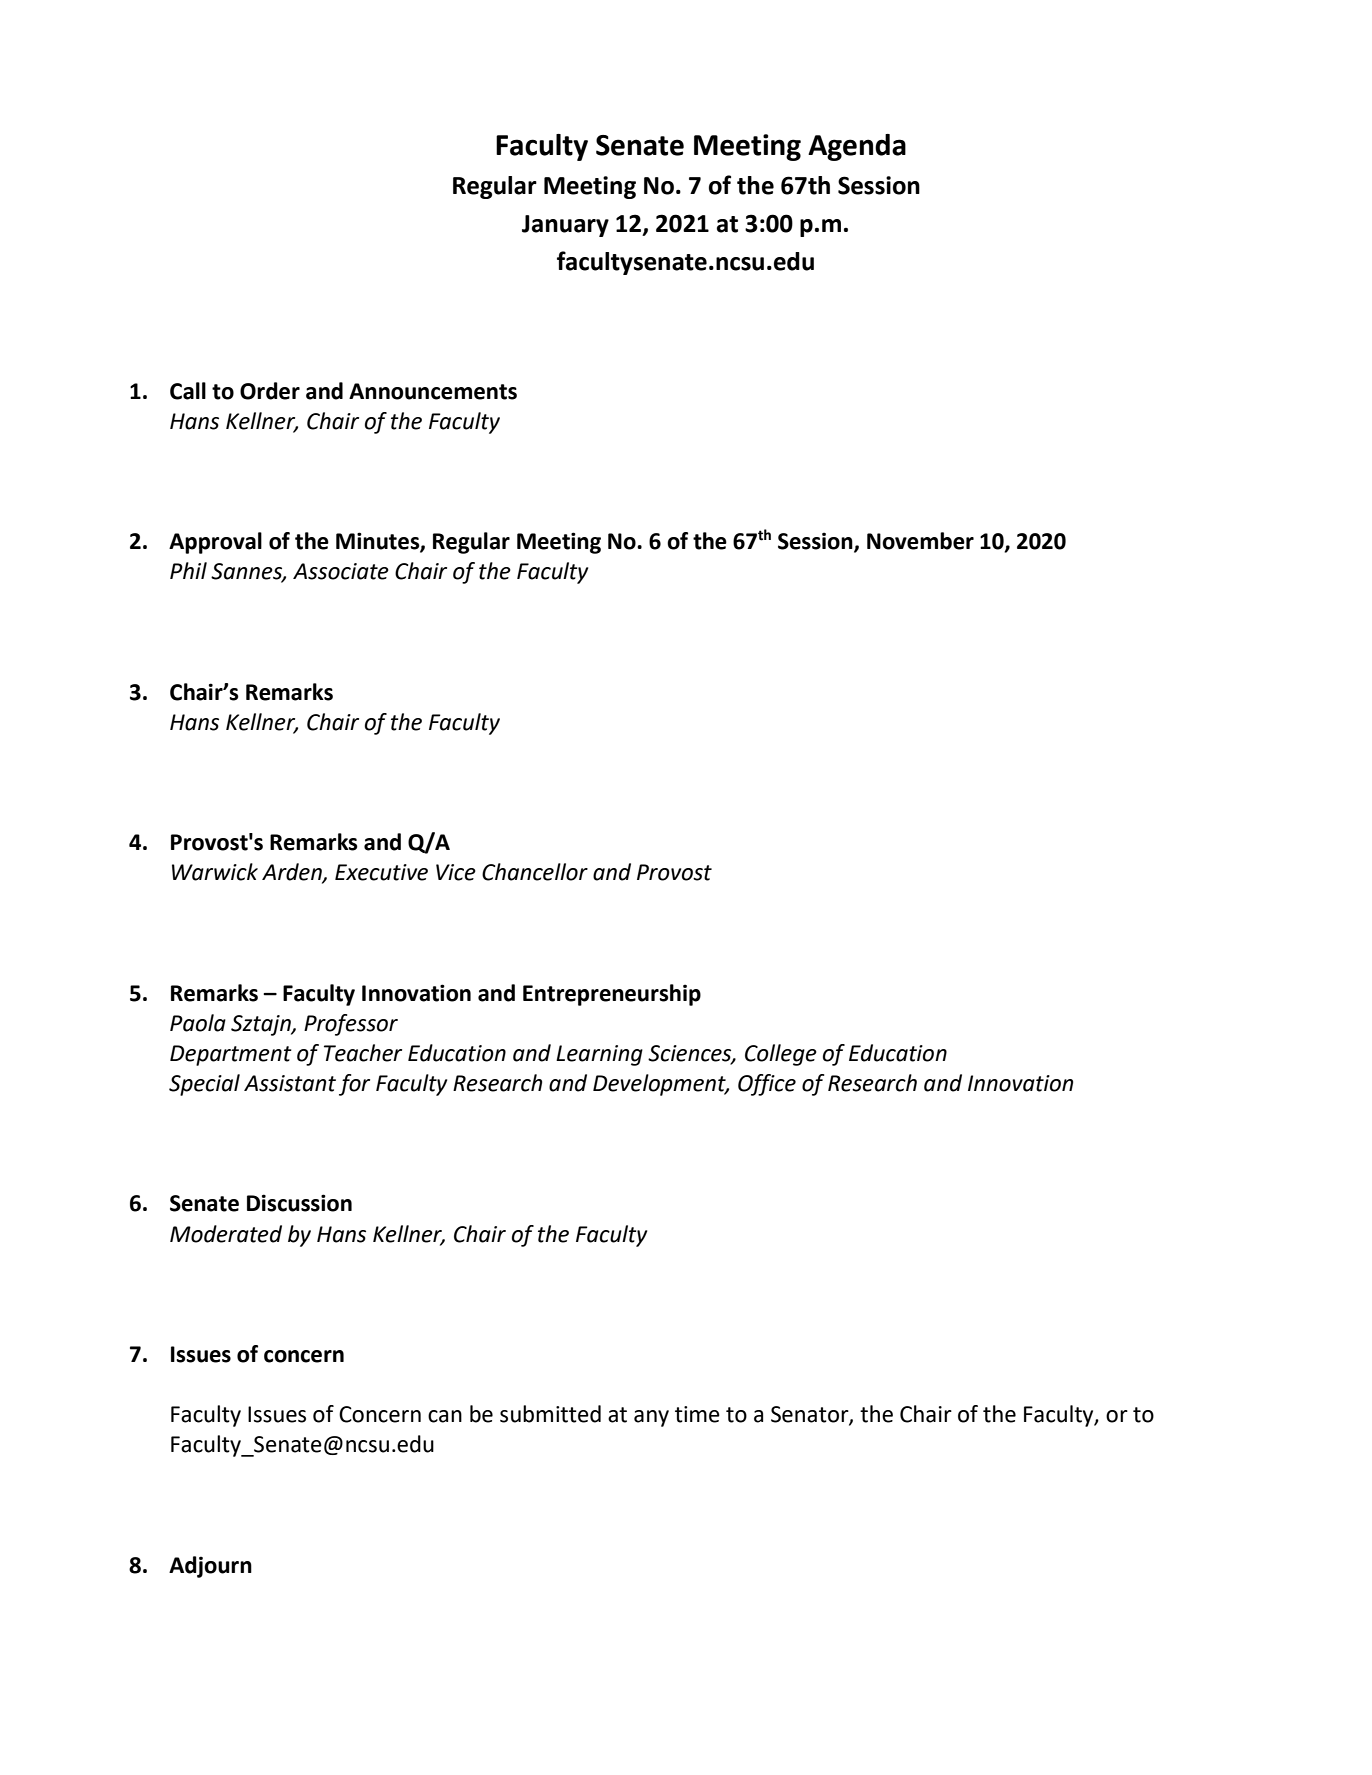 The width and height of the document is (1372, 1775). Describe the element at coordinates (433, 391) in the document. I see `Announcements` at that location.
